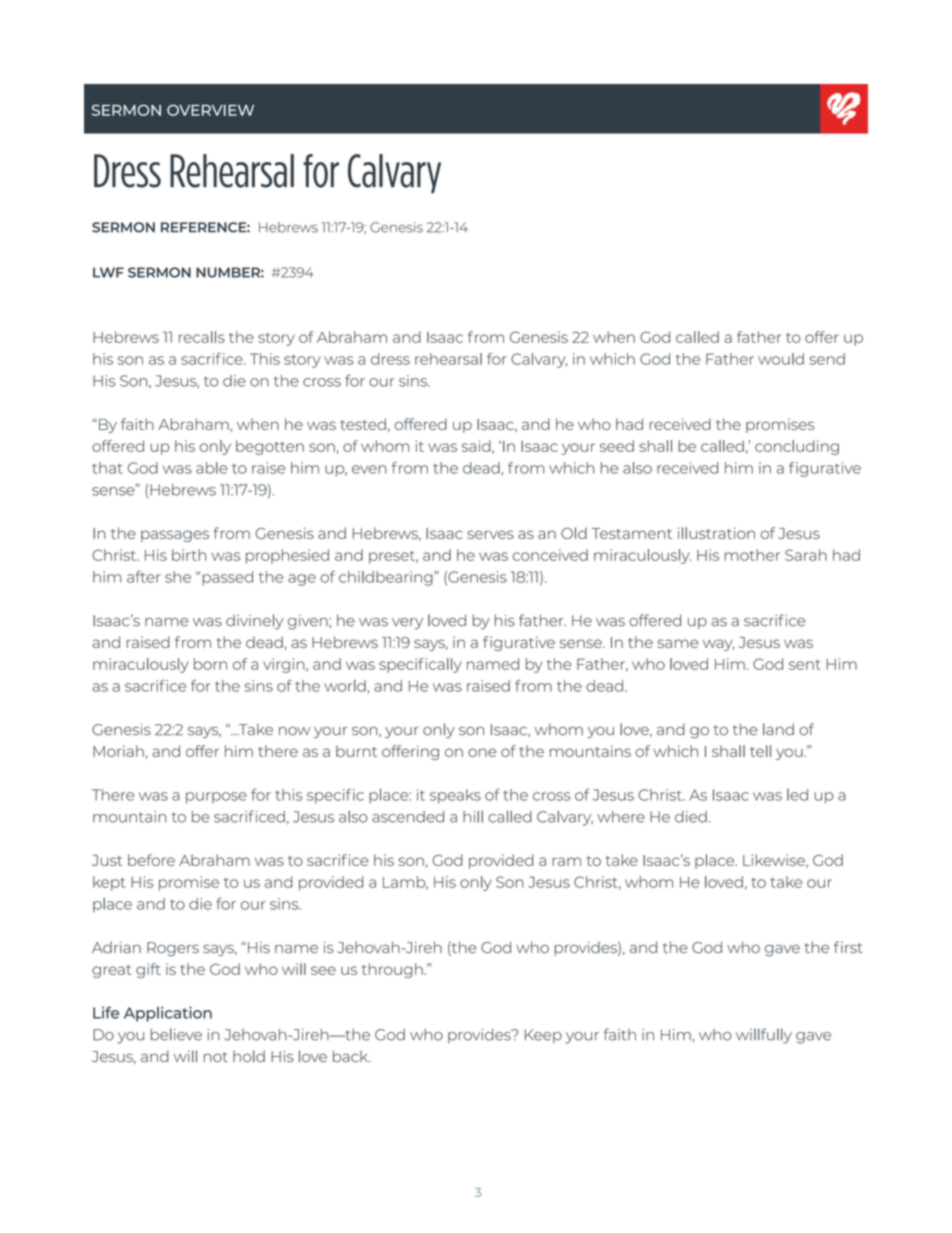 The height and width of the screenshot is (1233, 952). What do you see at coordinates (407, 624) in the screenshot?
I see `very` at bounding box center [407, 624].
